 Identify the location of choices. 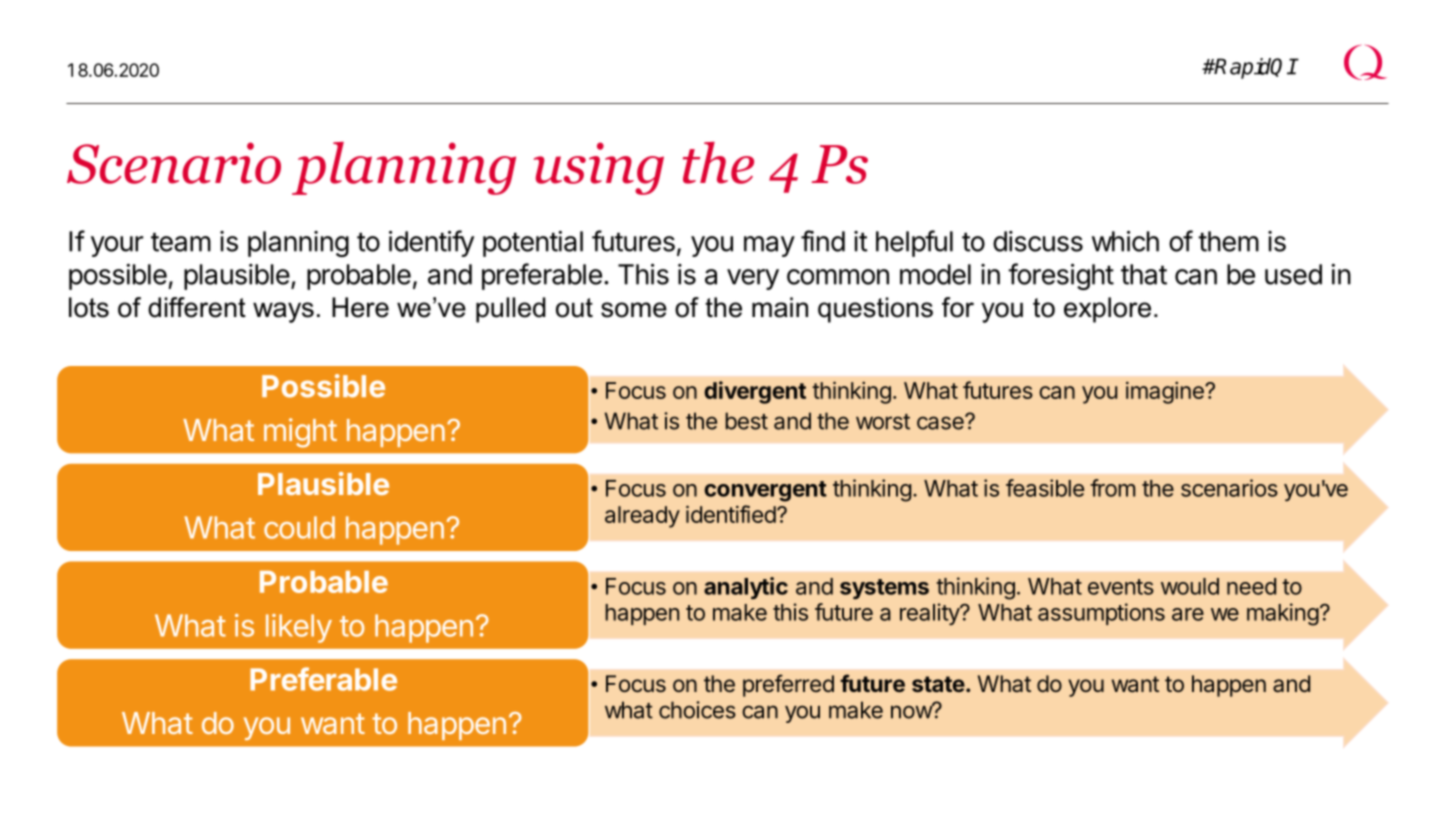
(697, 710).
